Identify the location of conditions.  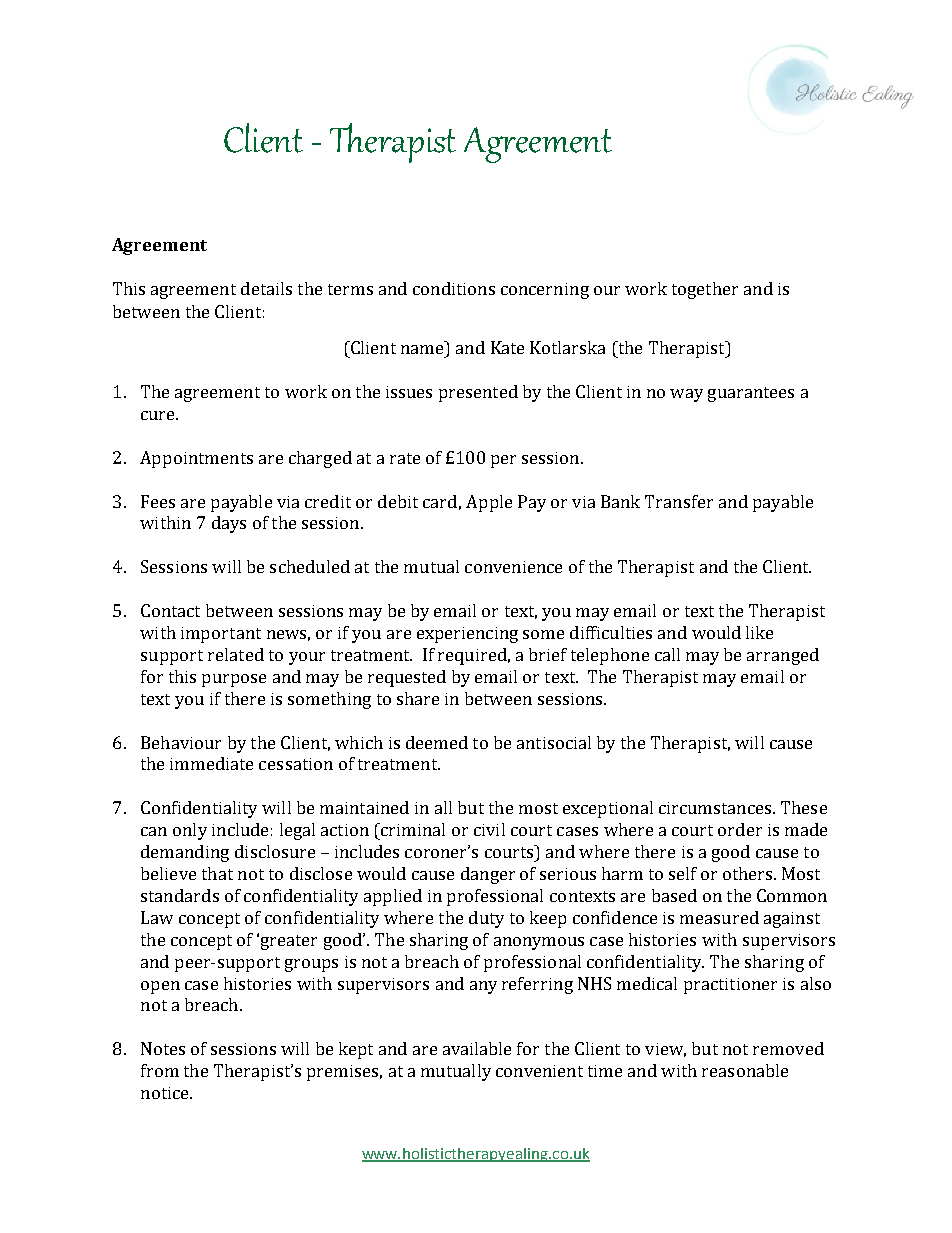
(454, 288).
